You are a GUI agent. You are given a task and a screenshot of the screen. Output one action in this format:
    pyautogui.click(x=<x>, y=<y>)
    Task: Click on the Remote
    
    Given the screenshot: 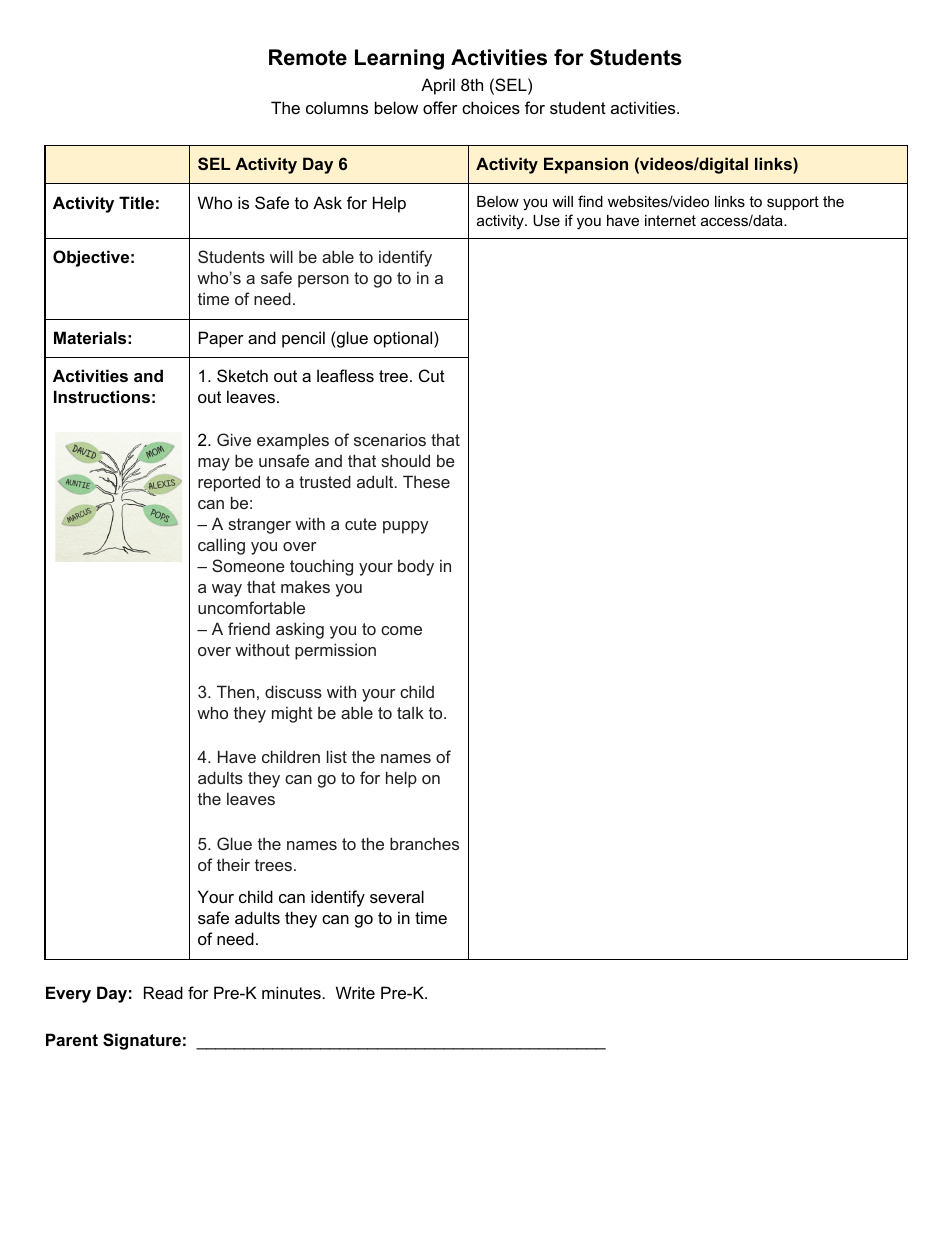 What is the action you would take?
    pyautogui.click(x=308, y=57)
